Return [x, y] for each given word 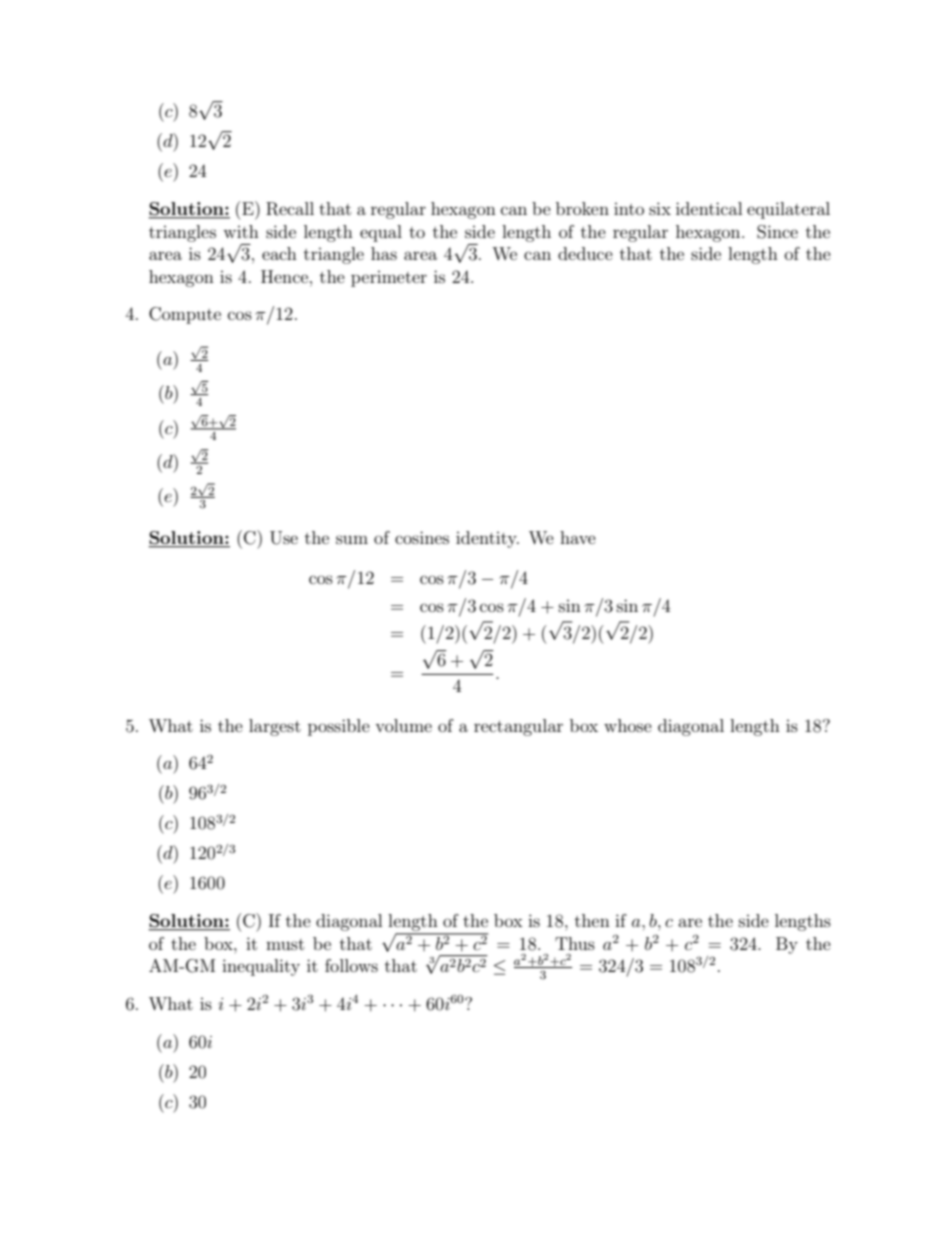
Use [284, 538]
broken [582, 208]
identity [487, 539]
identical [709, 208]
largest [275, 727]
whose [628, 725]
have [578, 537]
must [285, 944]
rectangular [518, 727]
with [241, 231]
